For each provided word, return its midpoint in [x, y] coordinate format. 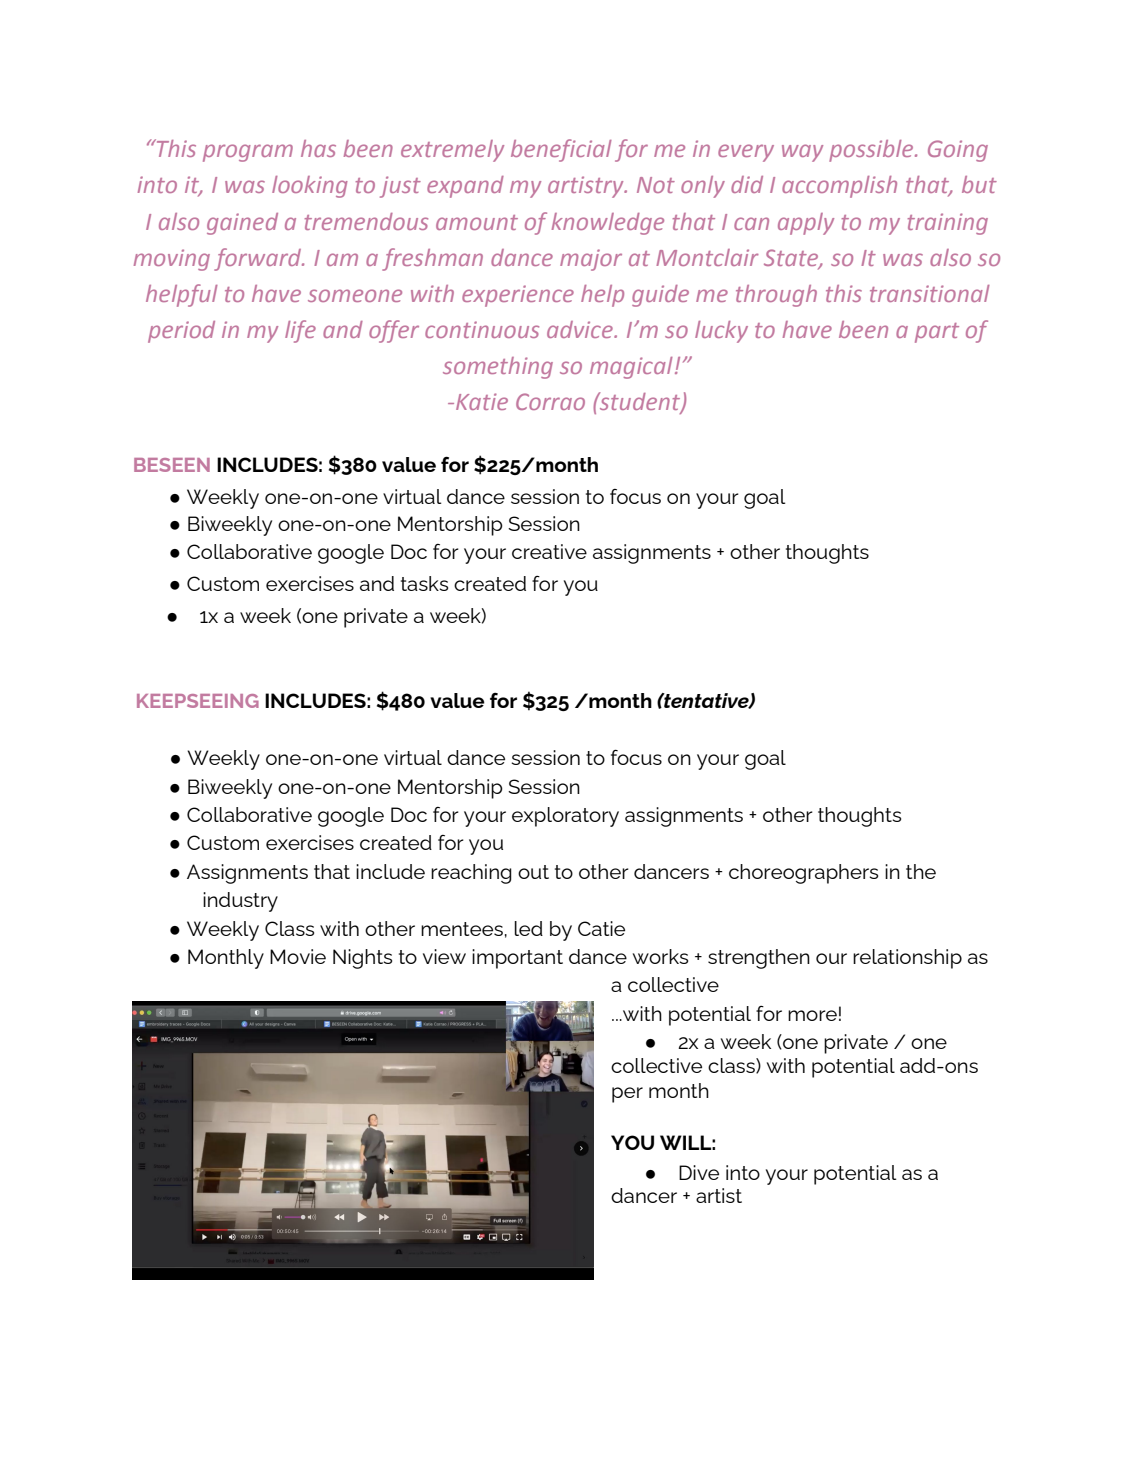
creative [549, 551]
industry [240, 902]
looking [310, 187]
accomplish [839, 187]
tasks [424, 583]
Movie [298, 956]
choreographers [803, 874]
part [937, 333]
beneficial [561, 150]
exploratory [565, 817]
